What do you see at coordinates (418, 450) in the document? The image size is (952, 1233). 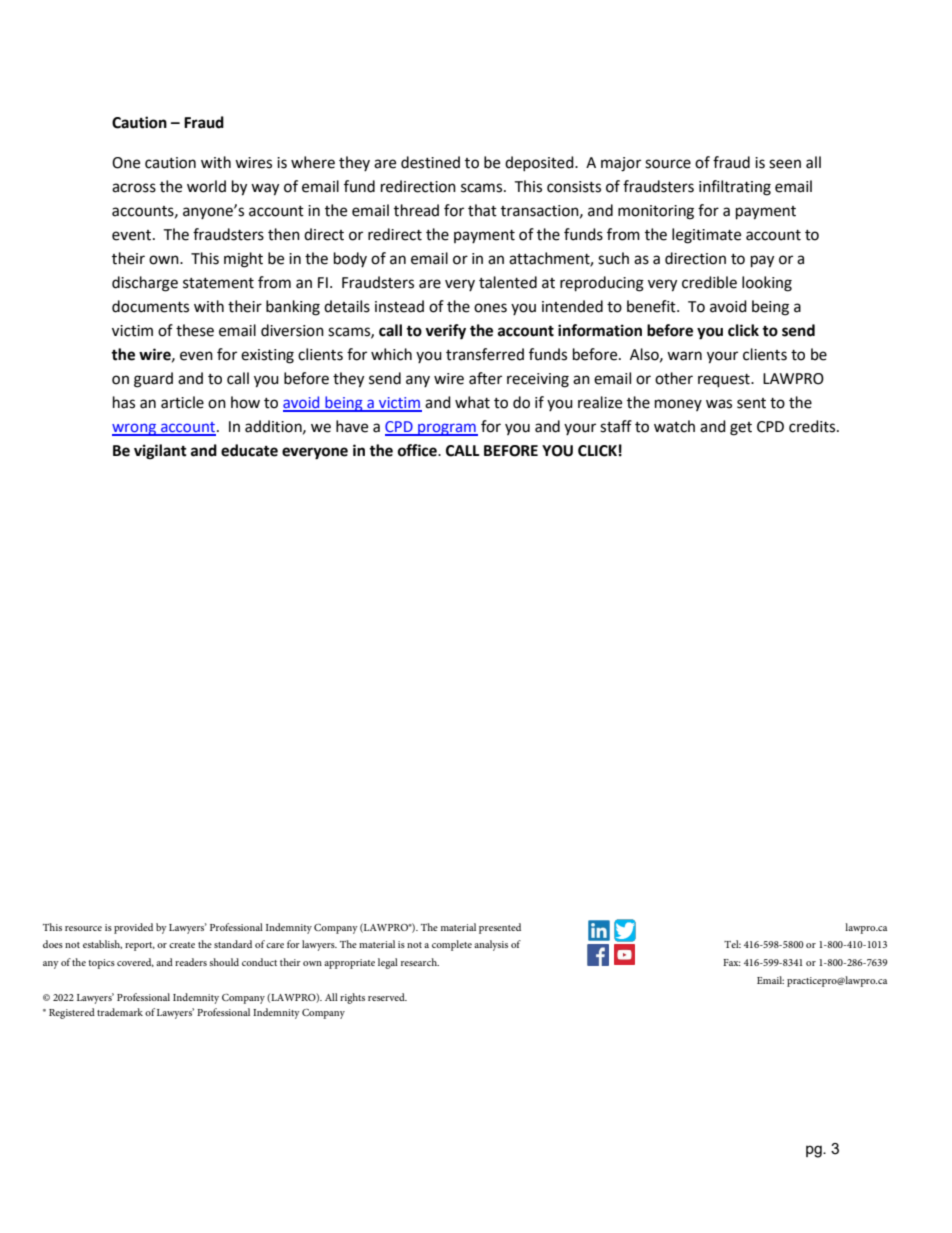 I see `office` at bounding box center [418, 450].
